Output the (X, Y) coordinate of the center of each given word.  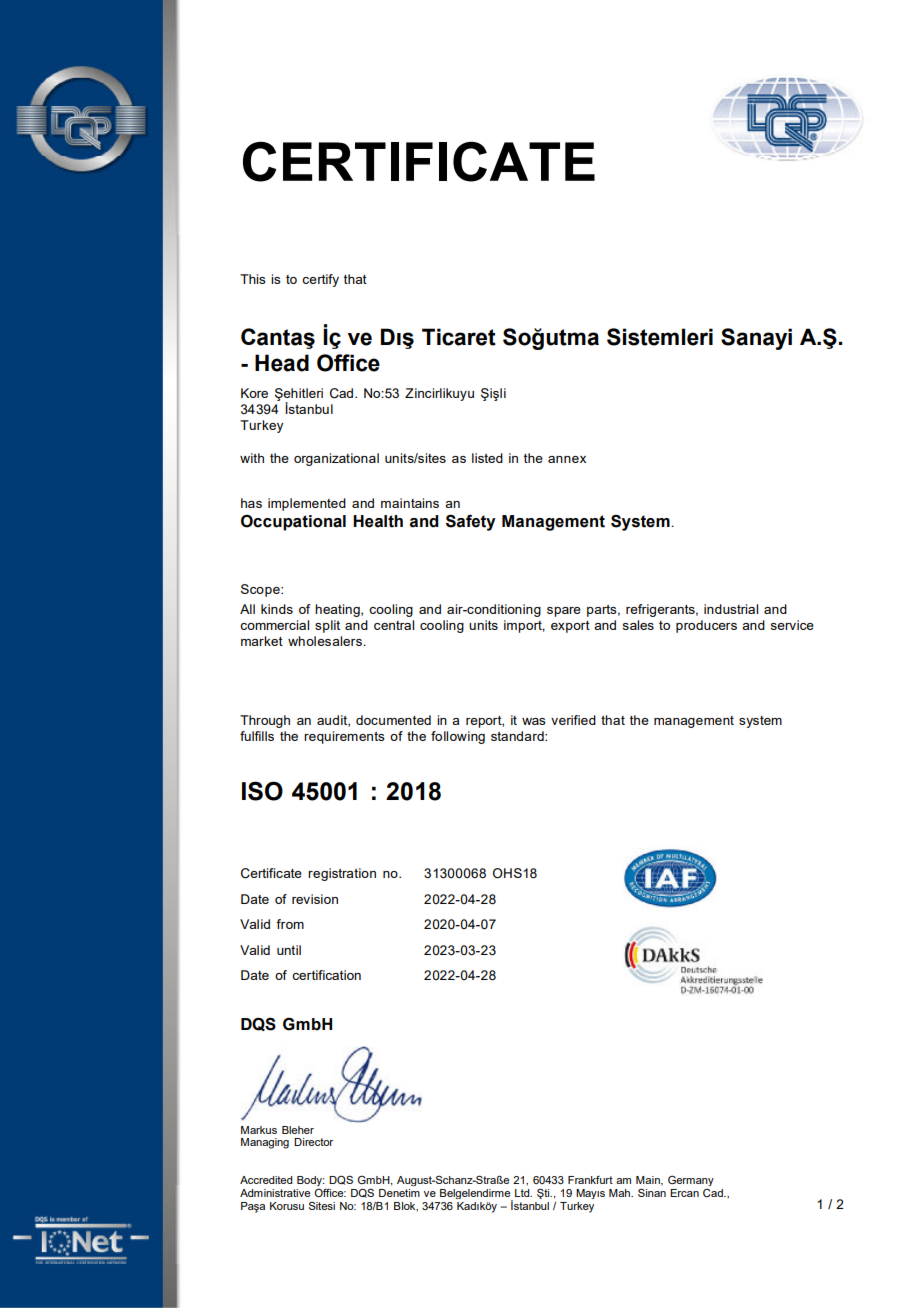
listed (487, 458)
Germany (691, 1180)
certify (320, 280)
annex (567, 459)
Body (311, 1182)
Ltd (523, 1193)
